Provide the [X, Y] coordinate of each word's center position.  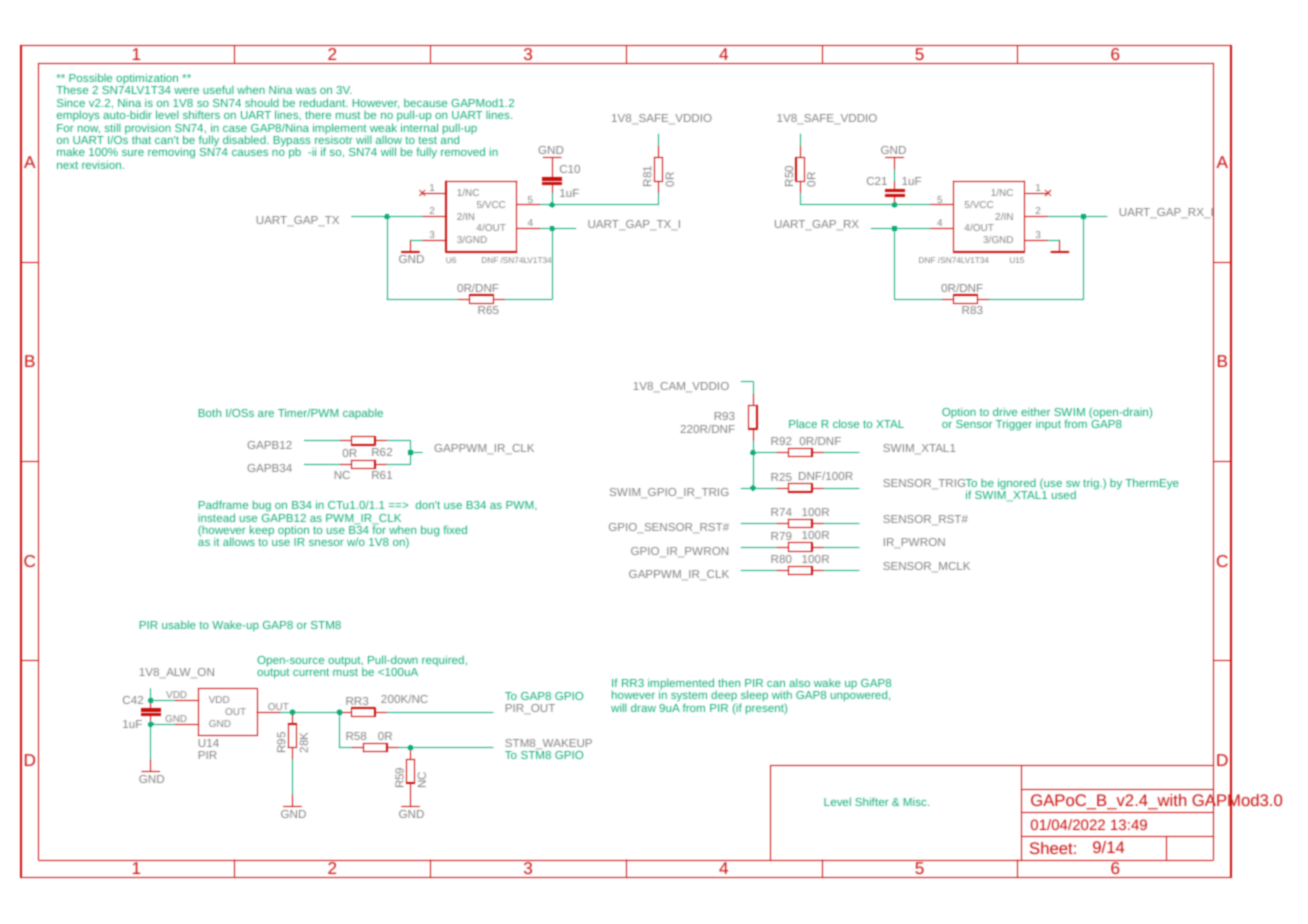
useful [218, 89]
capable [363, 413]
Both [210, 412]
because [425, 102]
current [311, 672]
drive [1005, 411]
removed [463, 151]
